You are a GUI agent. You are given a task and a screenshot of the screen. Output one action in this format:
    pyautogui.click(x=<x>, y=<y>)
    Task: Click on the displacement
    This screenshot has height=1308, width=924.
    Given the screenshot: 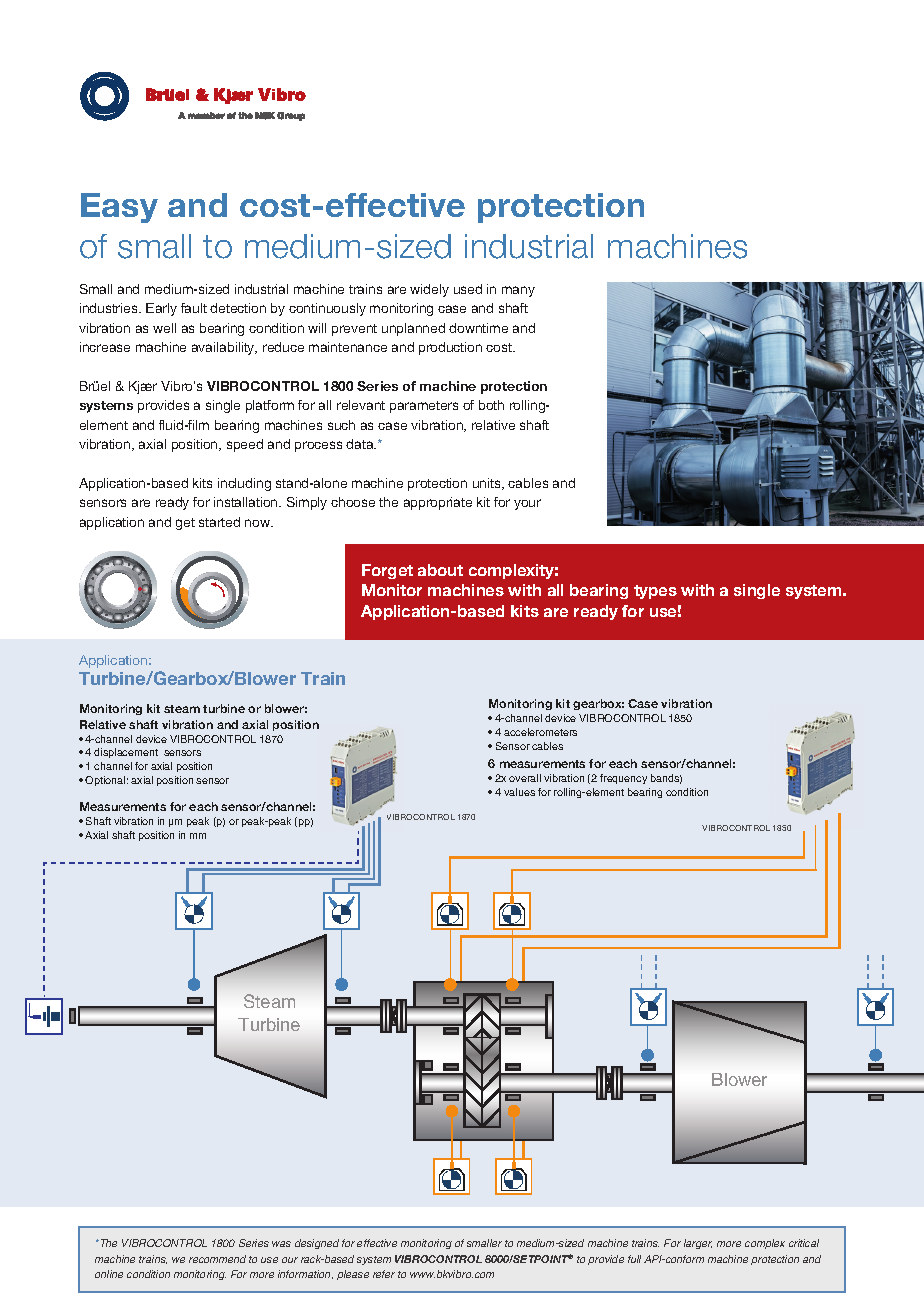 What is the action you would take?
    pyautogui.click(x=126, y=753)
